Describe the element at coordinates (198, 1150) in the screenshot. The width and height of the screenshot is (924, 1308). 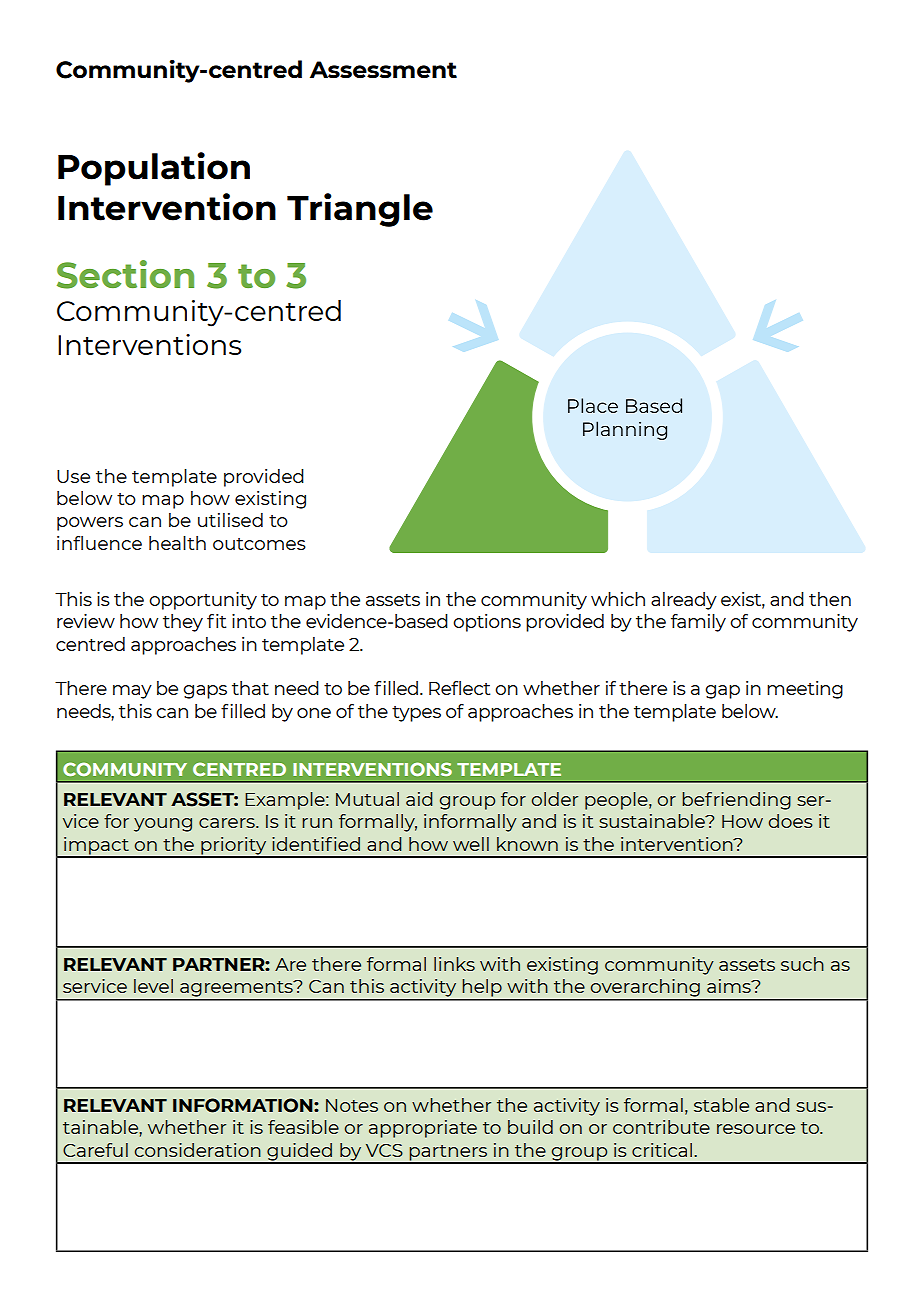
I see `consideration` at that location.
